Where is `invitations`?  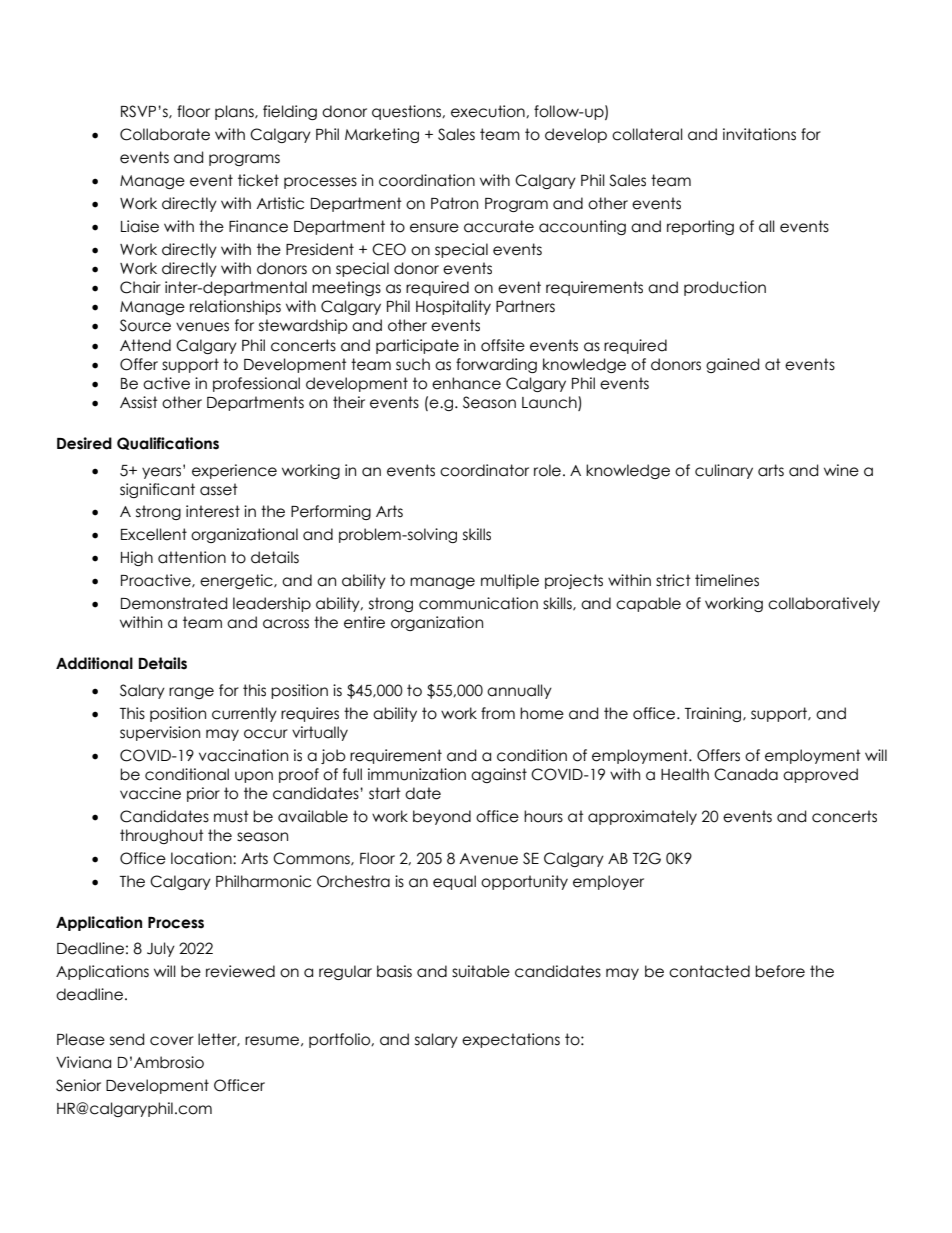 invitations is located at coordinates (759, 134).
